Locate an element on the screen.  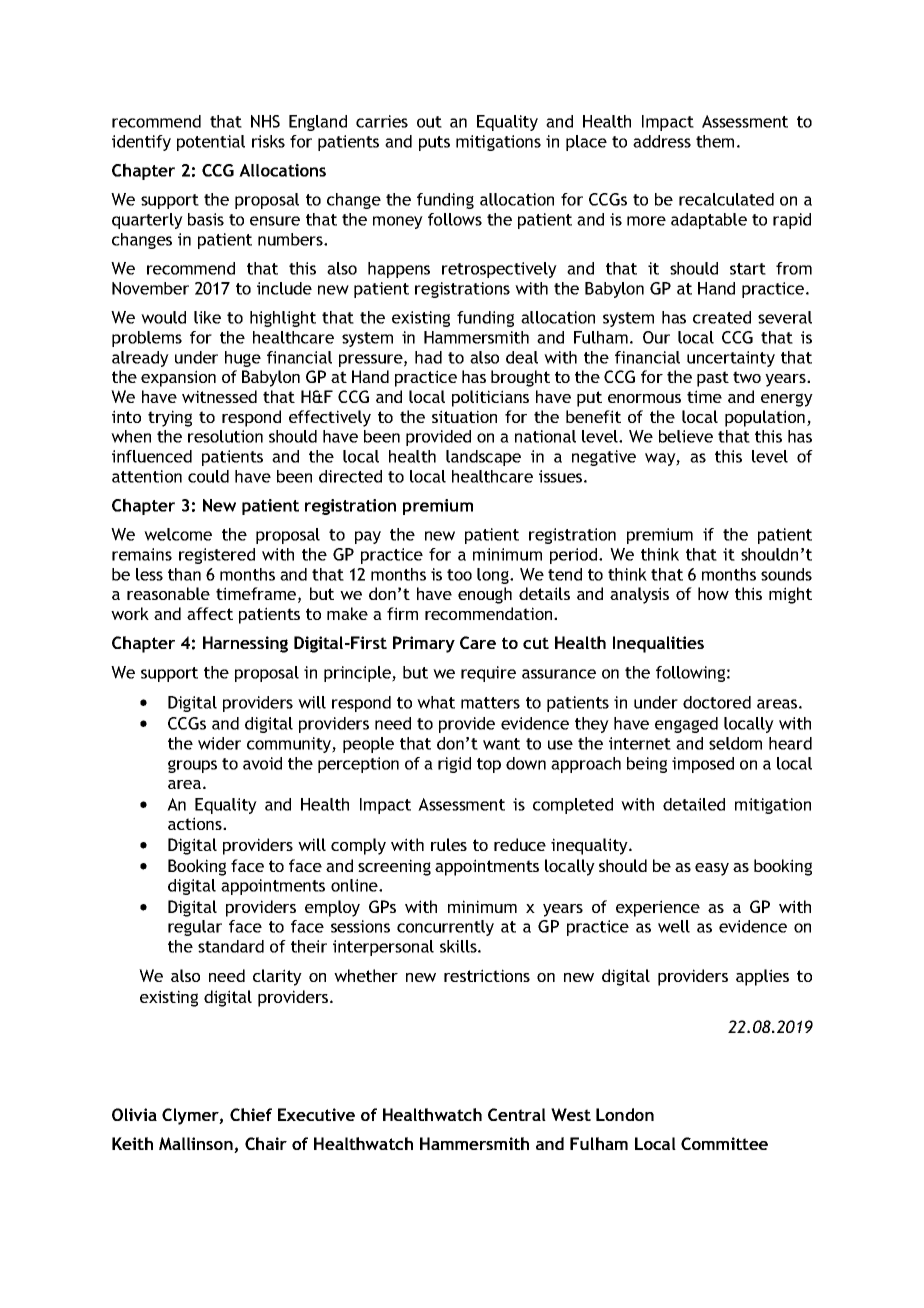
easy is located at coordinates (712, 869).
